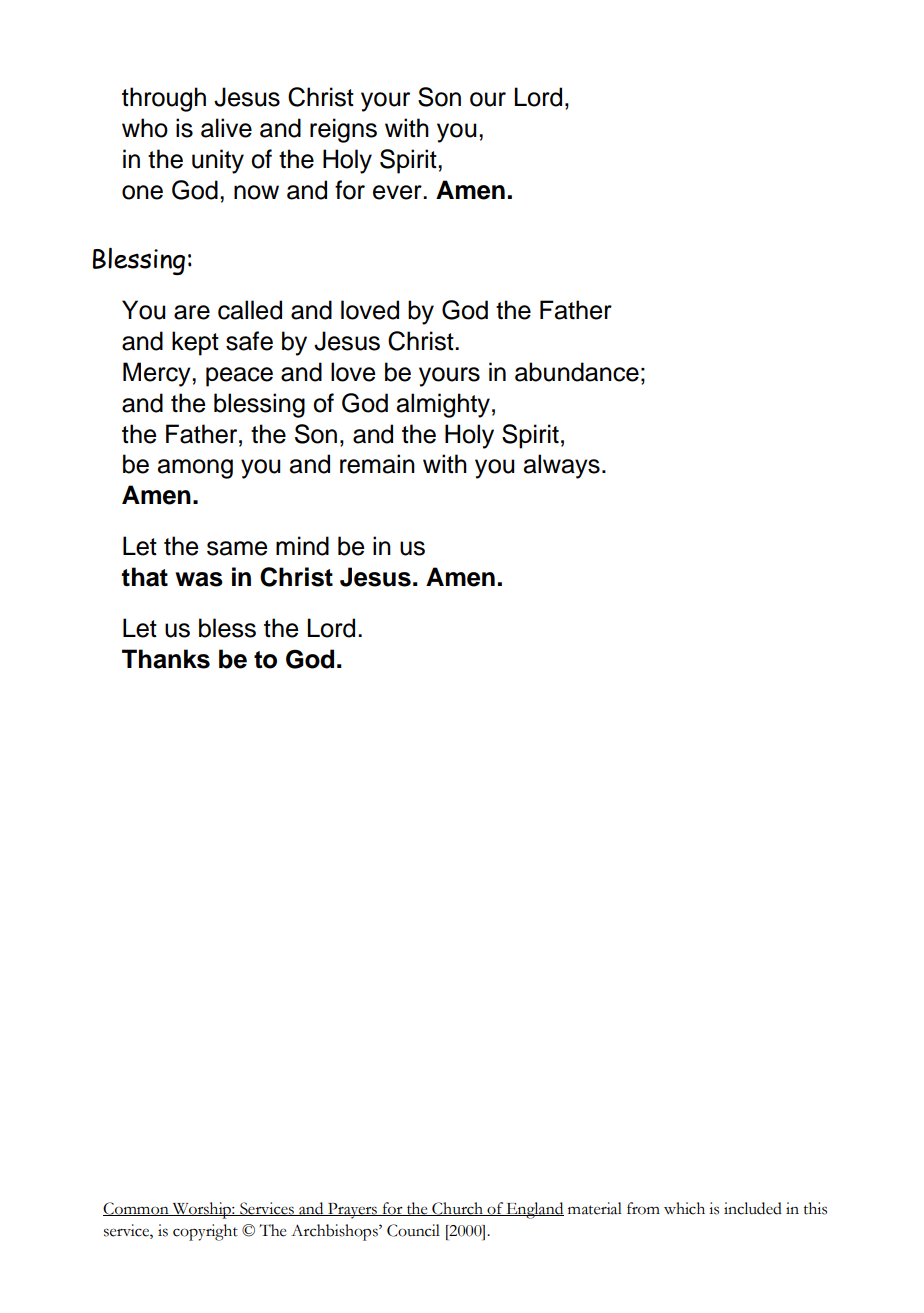  Describe the element at coordinates (753, 1208) in the document. I see `included` at that location.
